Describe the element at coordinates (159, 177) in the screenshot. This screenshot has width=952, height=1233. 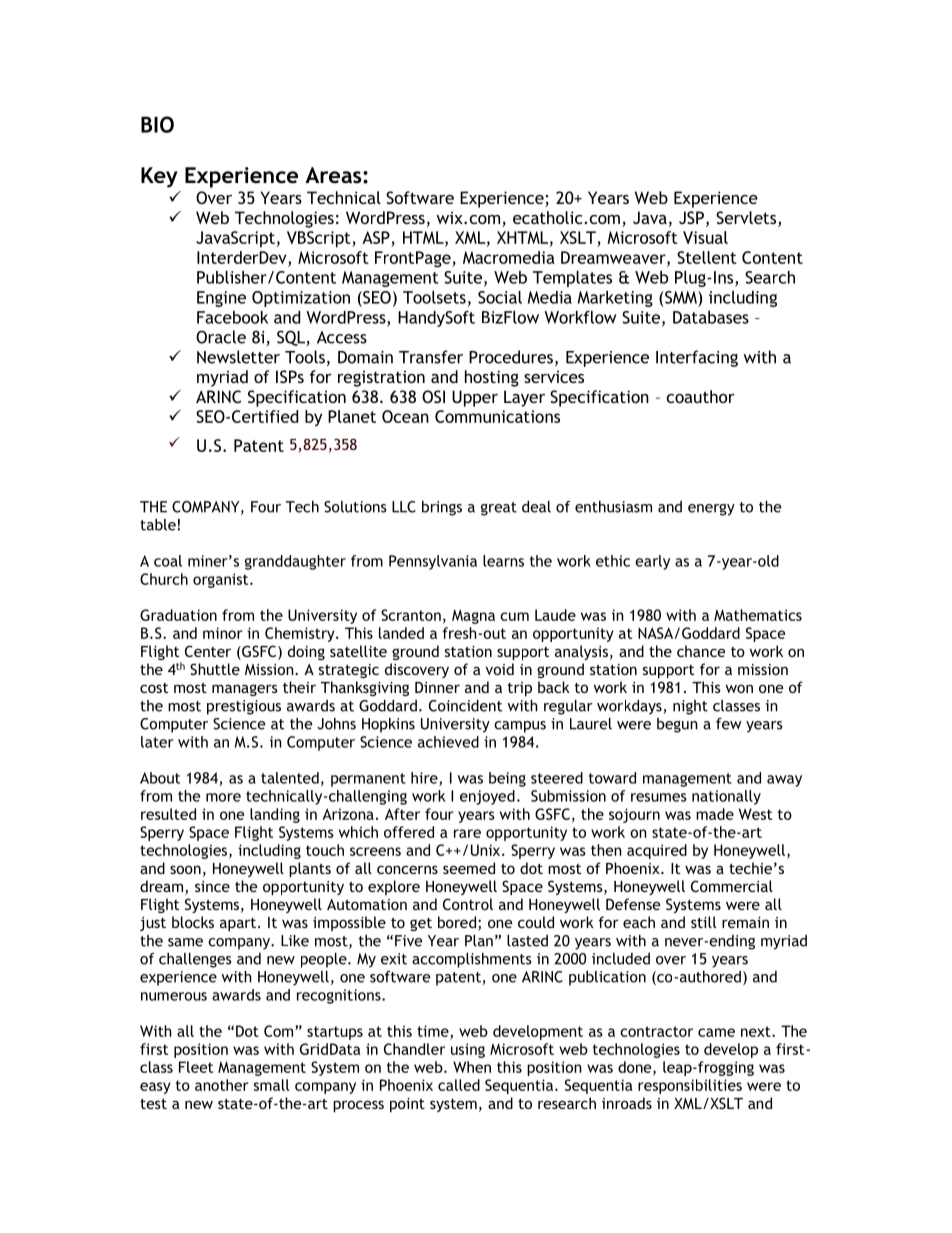
I see `Key` at that location.
